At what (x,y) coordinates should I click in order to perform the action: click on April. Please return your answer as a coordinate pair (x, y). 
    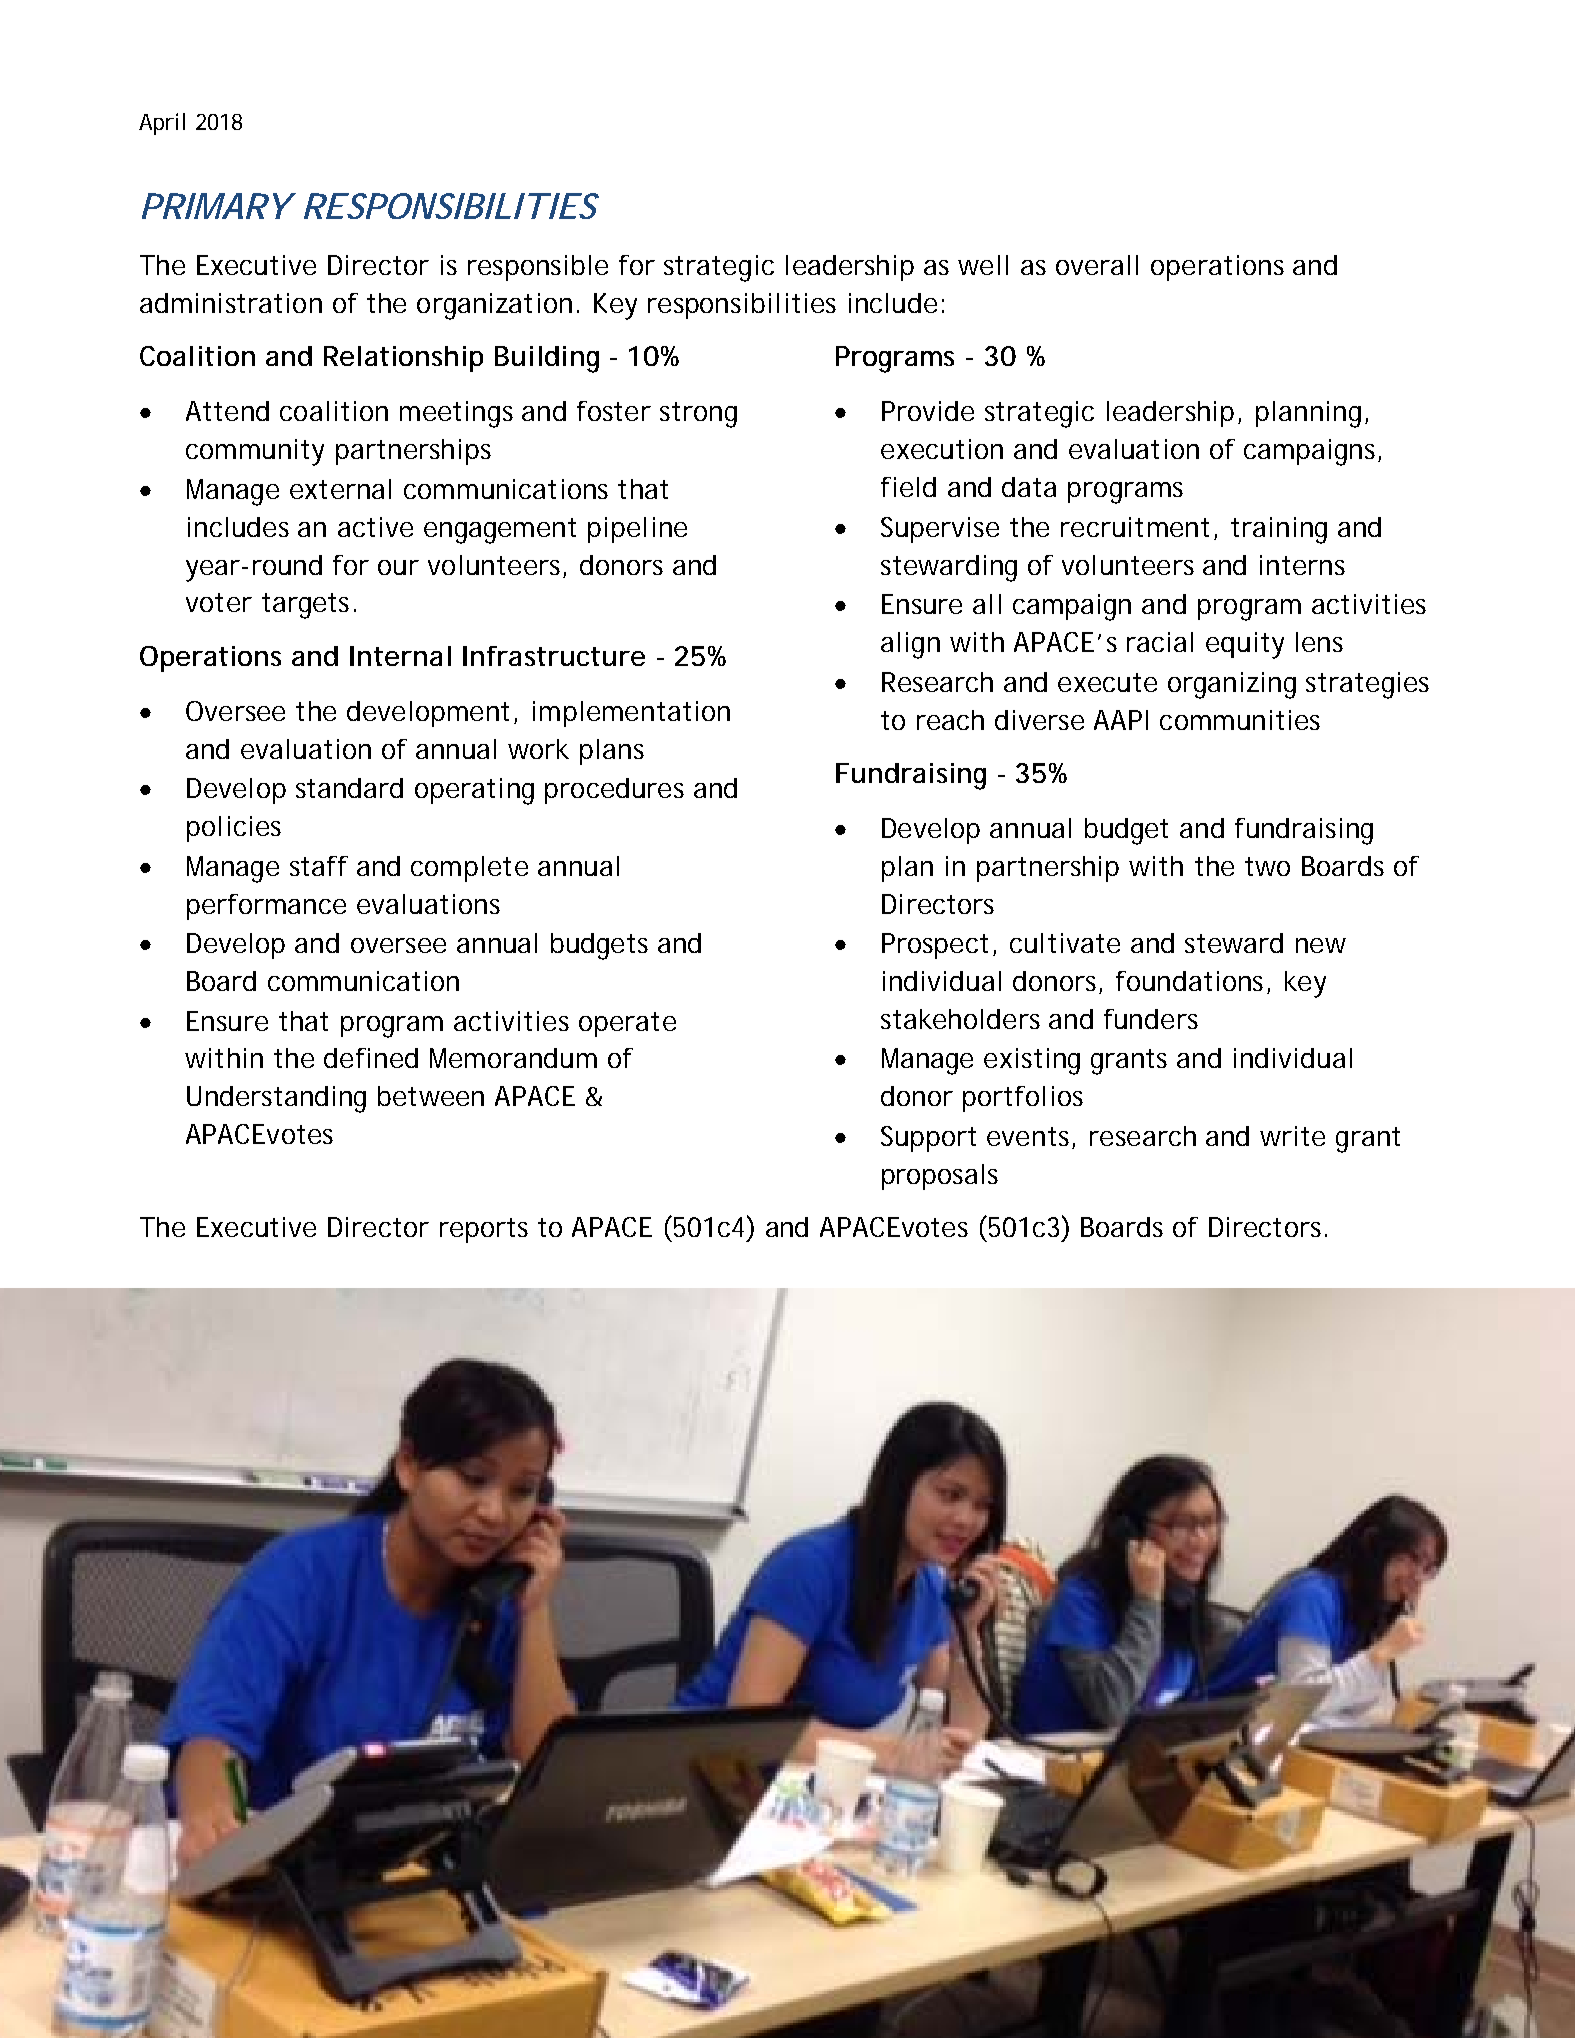
    Looking at the image, I should click on (162, 124).
